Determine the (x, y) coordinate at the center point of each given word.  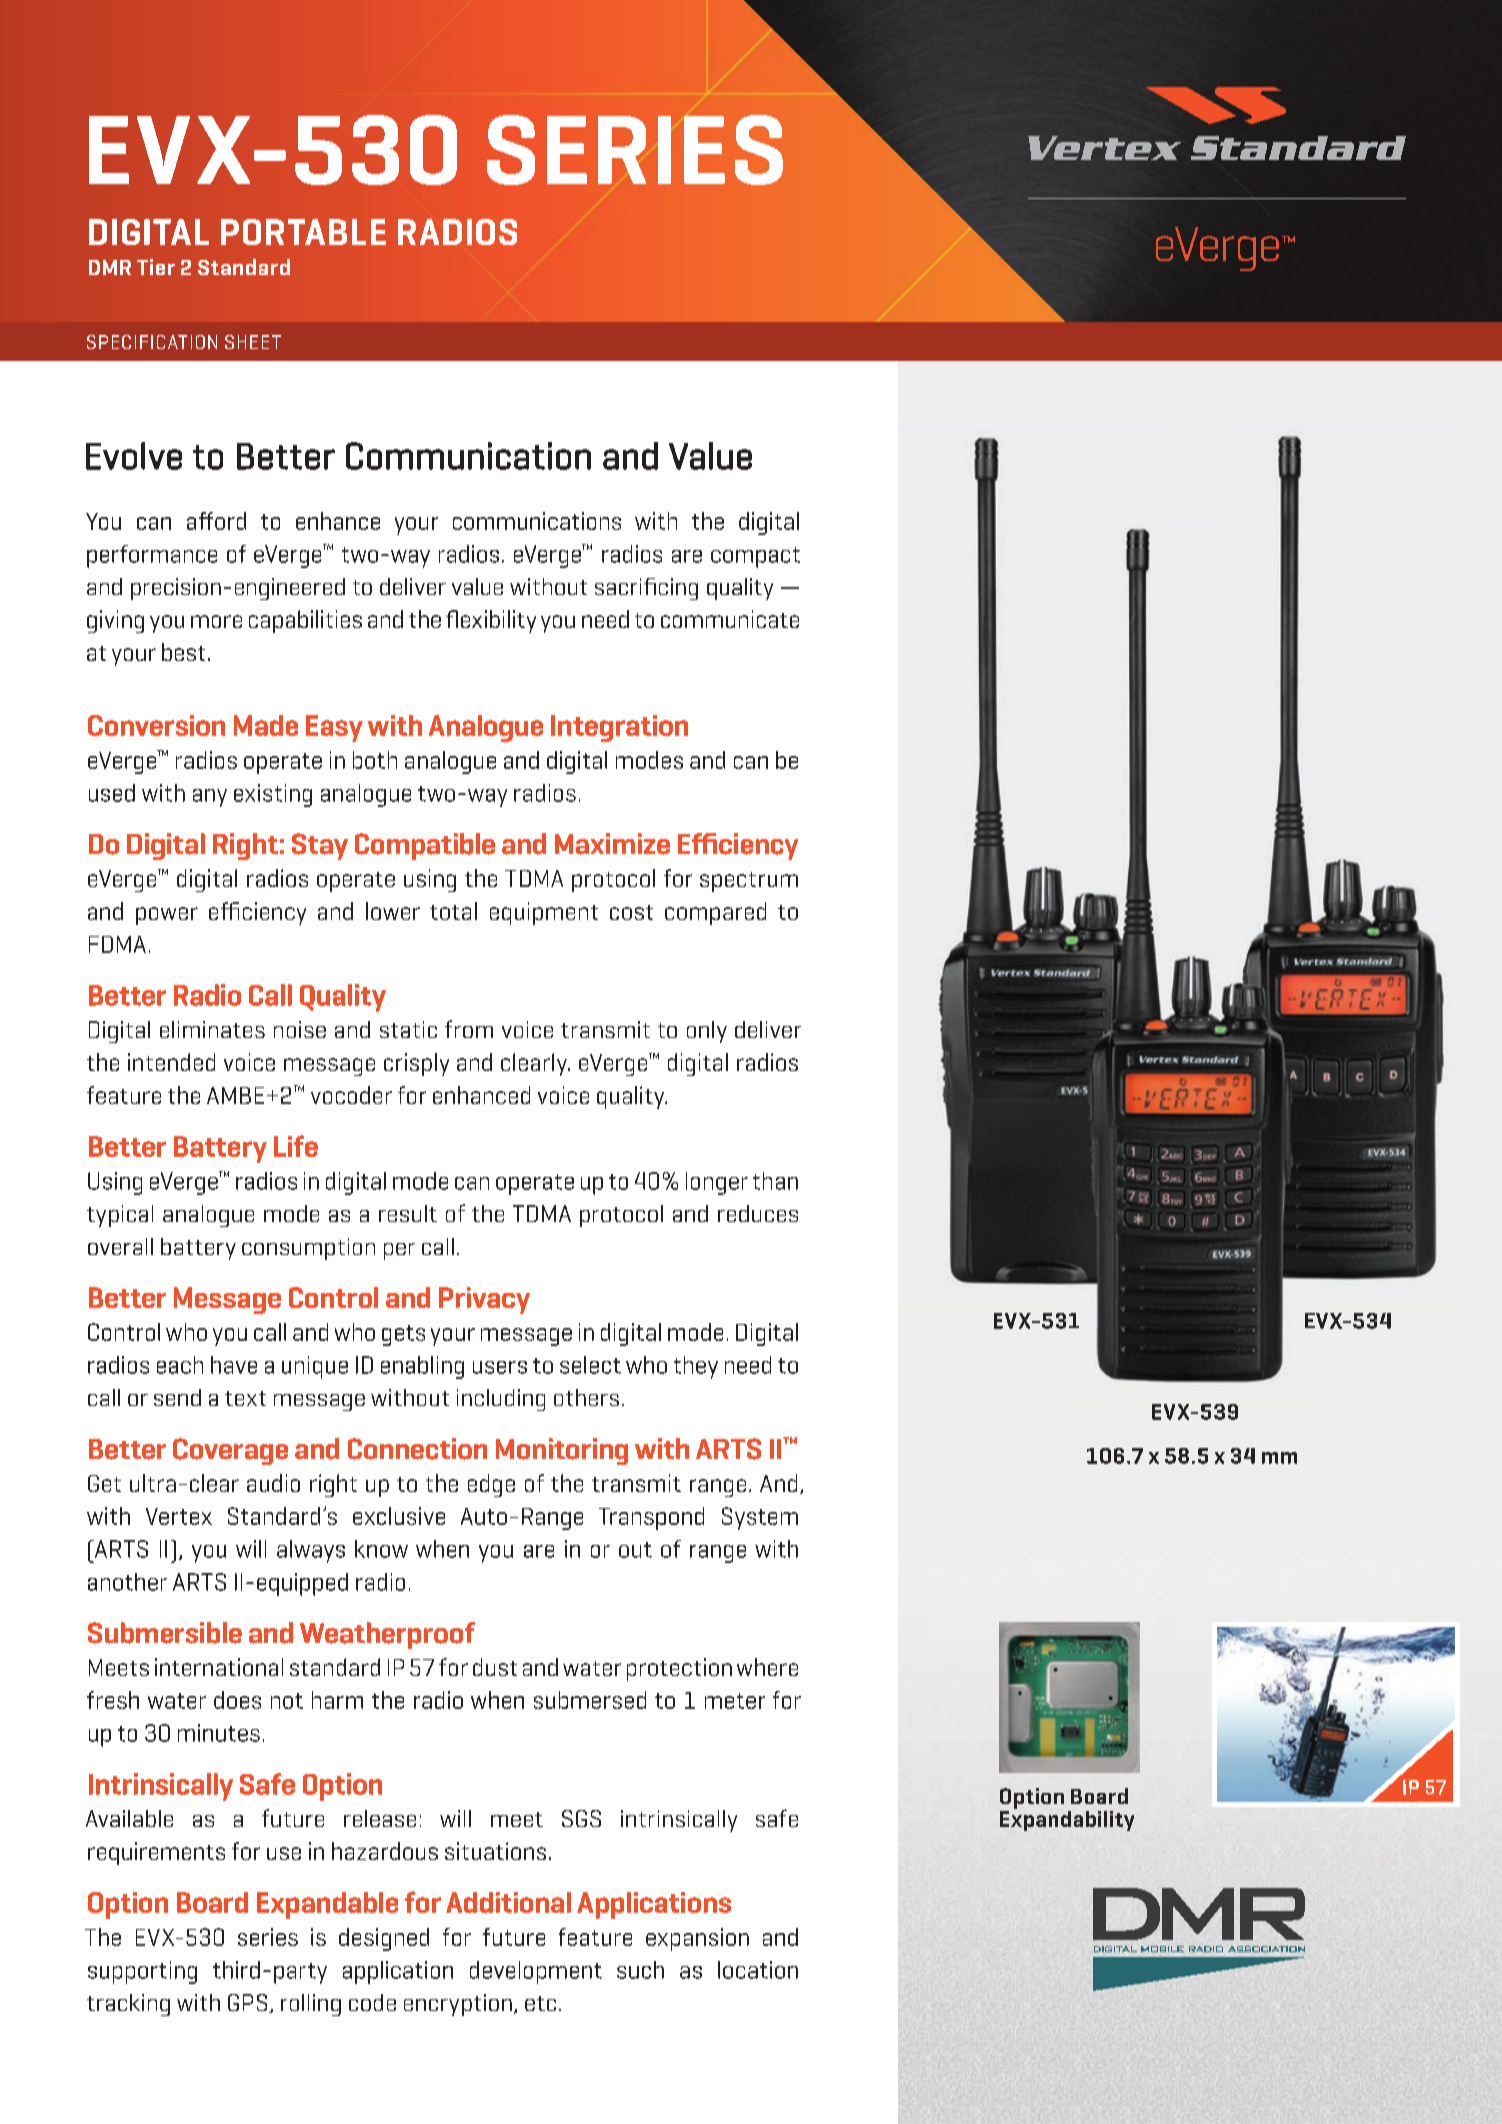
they (696, 1367)
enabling (422, 1367)
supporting (142, 1972)
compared (715, 913)
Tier (156, 267)
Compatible (425, 846)
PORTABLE (303, 232)
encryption (458, 2005)
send (177, 1397)
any (210, 798)
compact (755, 557)
